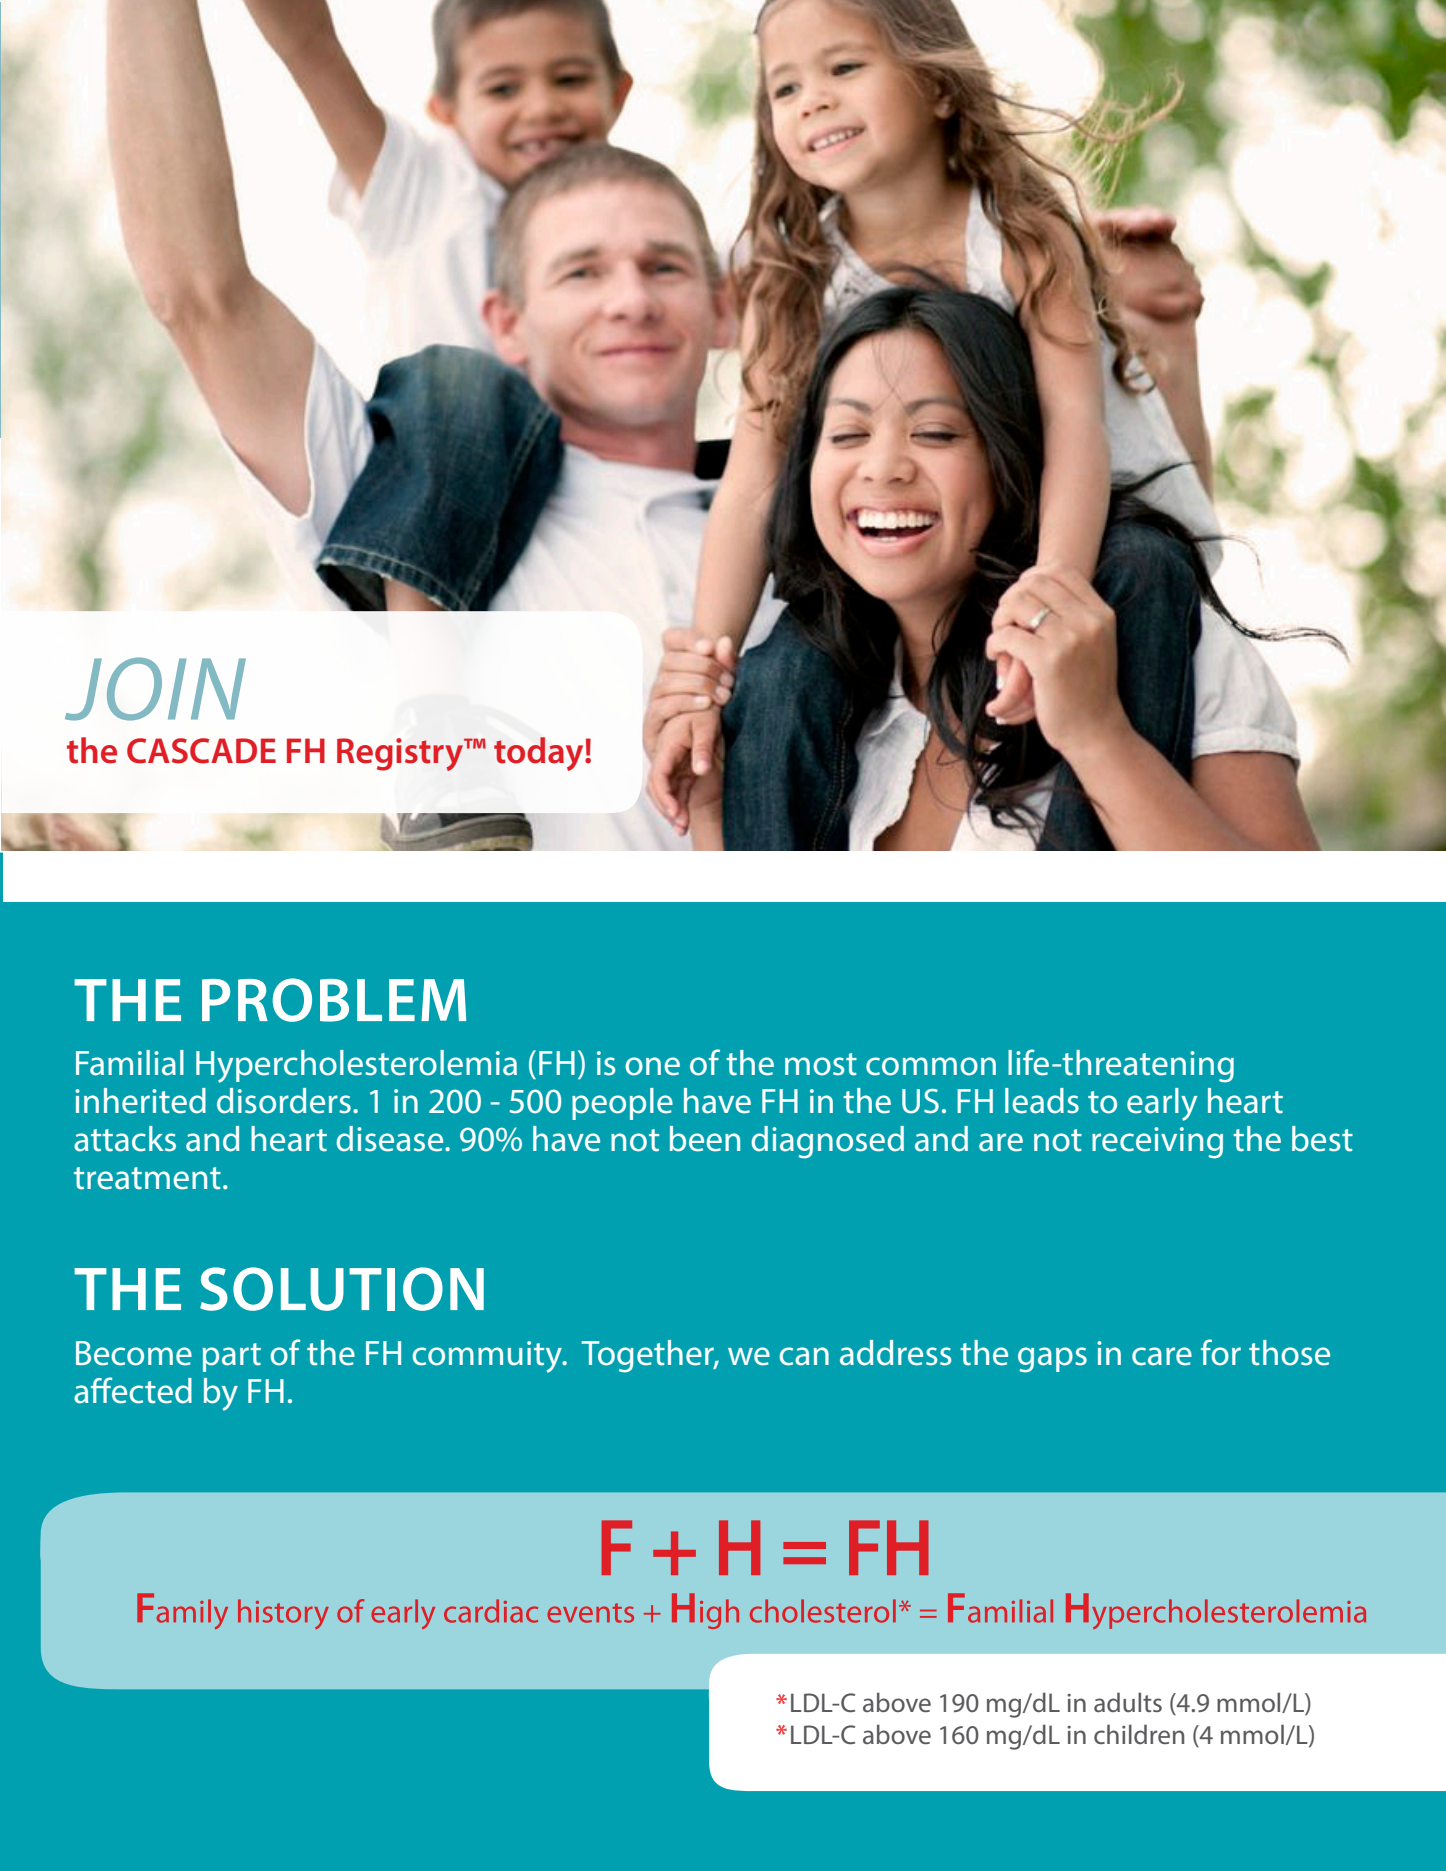  Describe the element at coordinates (1128, 1702) in the page. I see `adults` at that location.
